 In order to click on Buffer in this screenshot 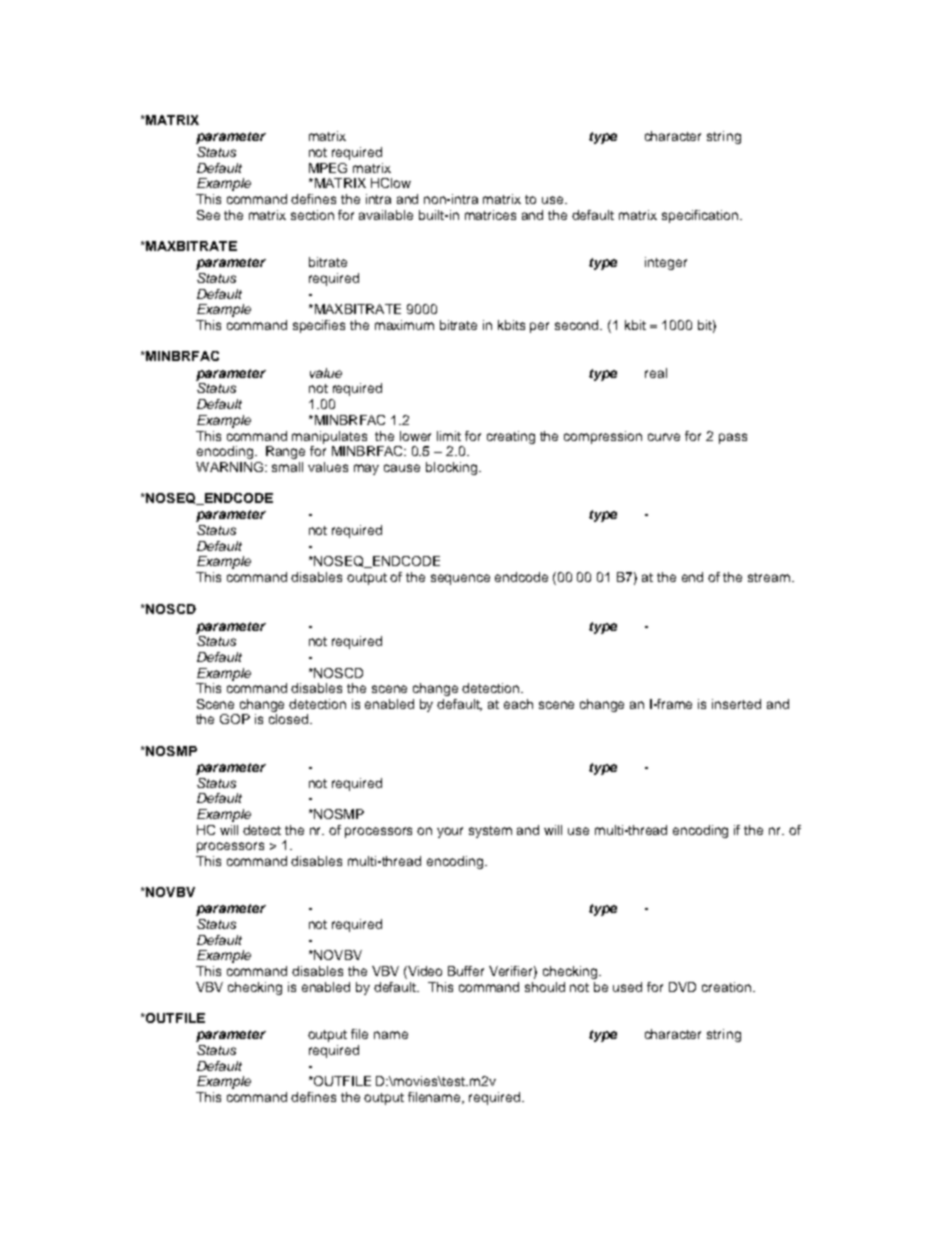, I will do `click(466, 971)`.
